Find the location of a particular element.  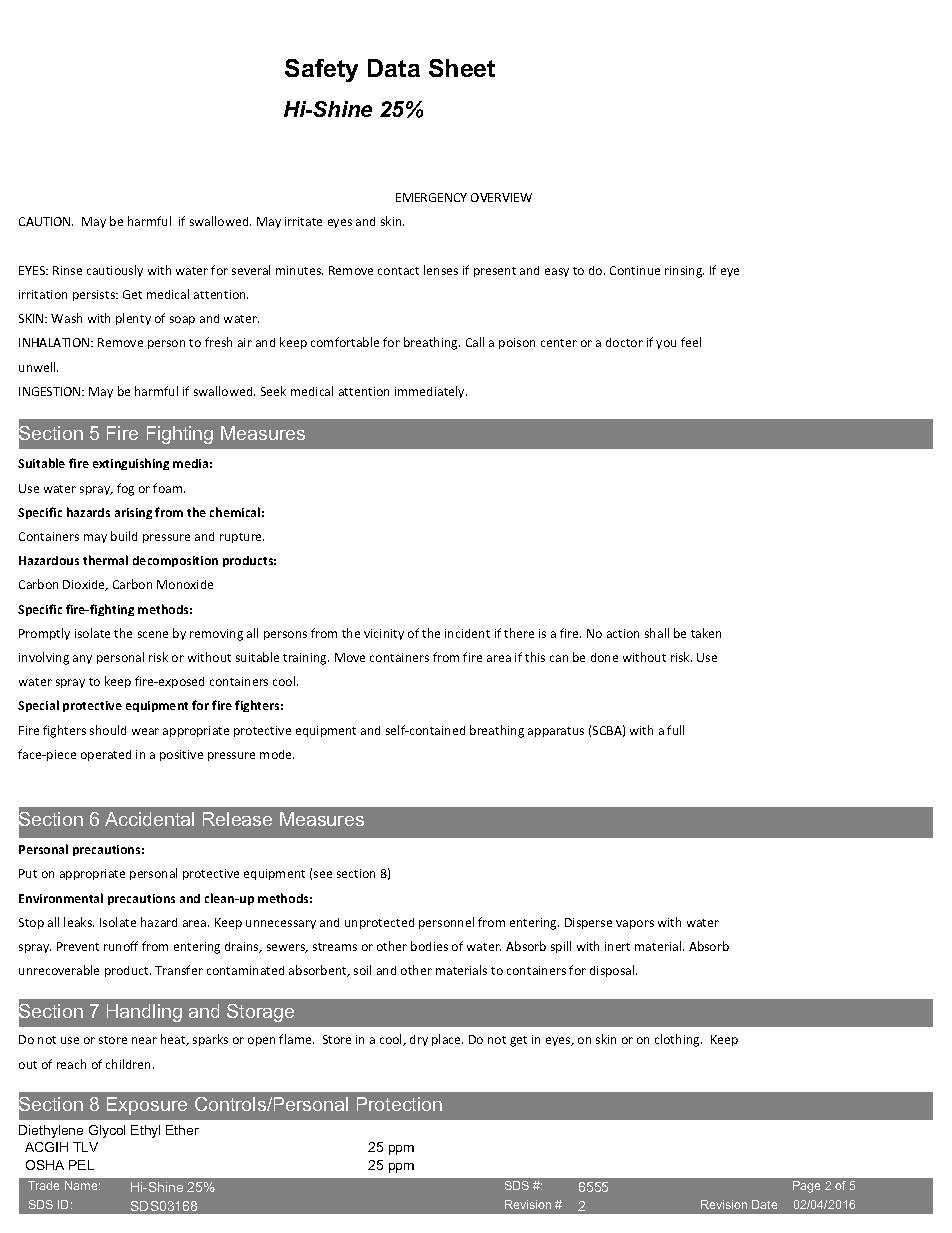

vicinity is located at coordinates (384, 634).
